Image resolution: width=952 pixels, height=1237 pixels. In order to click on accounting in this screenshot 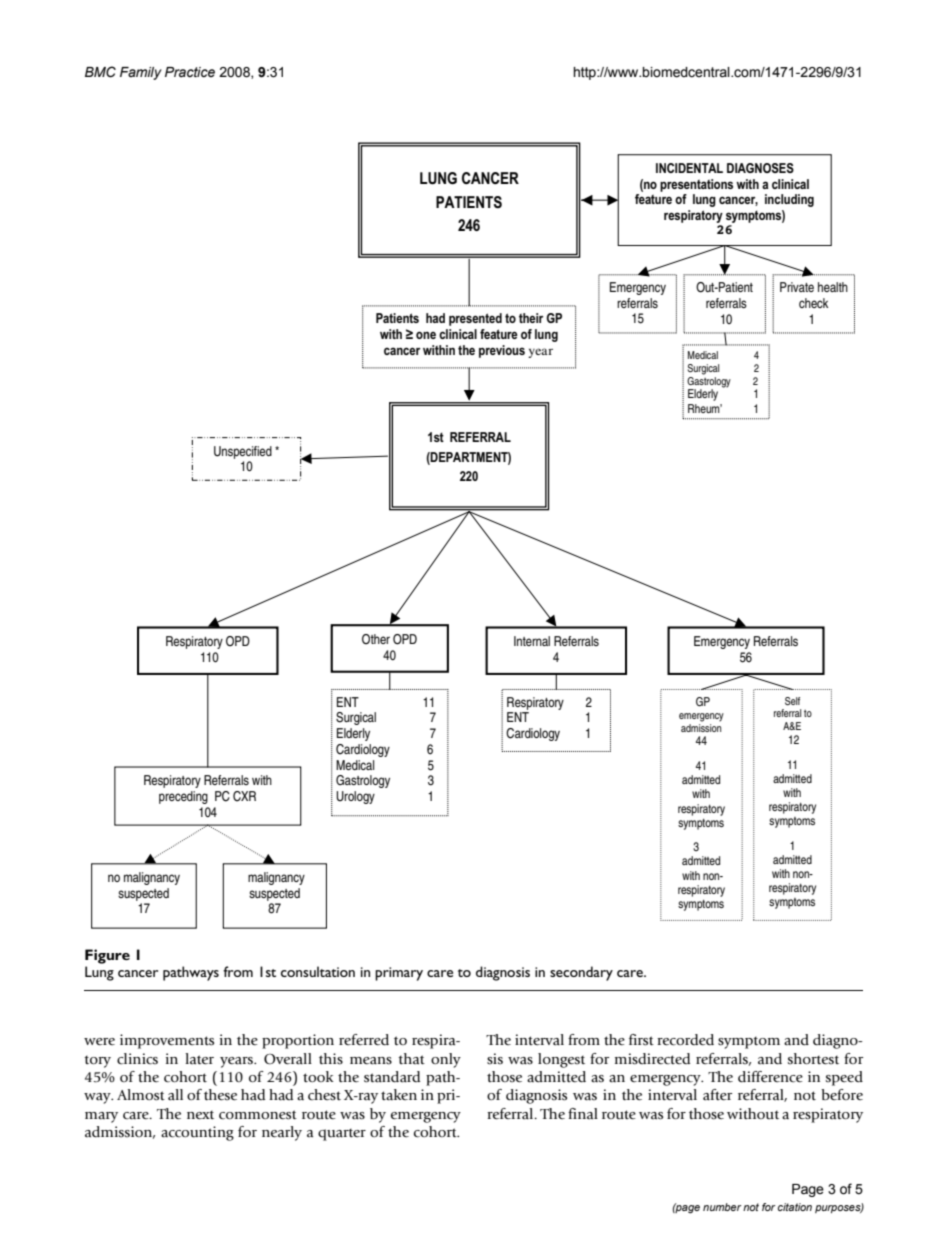, I will do `click(197, 1133)`.
